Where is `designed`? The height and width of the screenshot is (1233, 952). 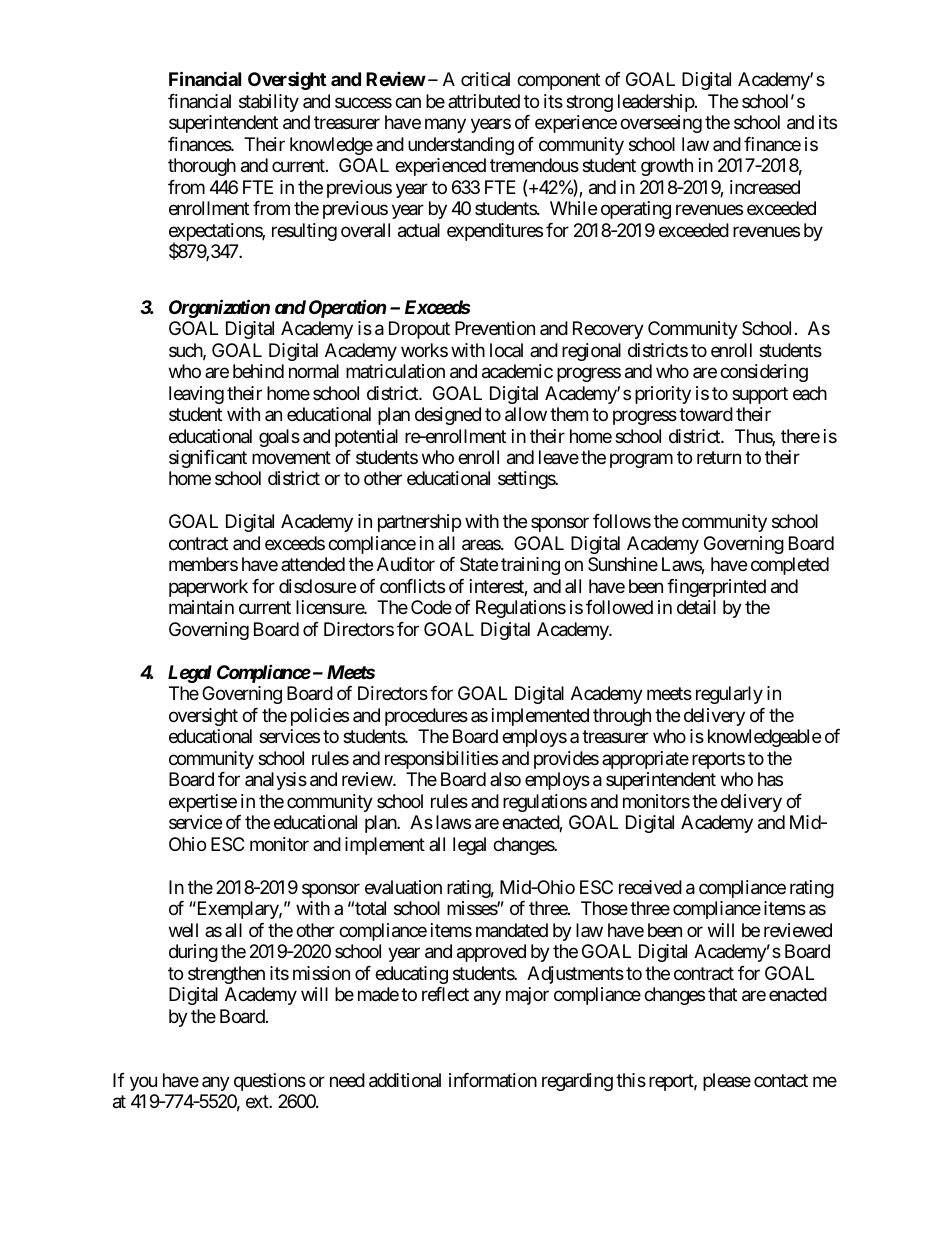
designed is located at coordinates (448, 416).
